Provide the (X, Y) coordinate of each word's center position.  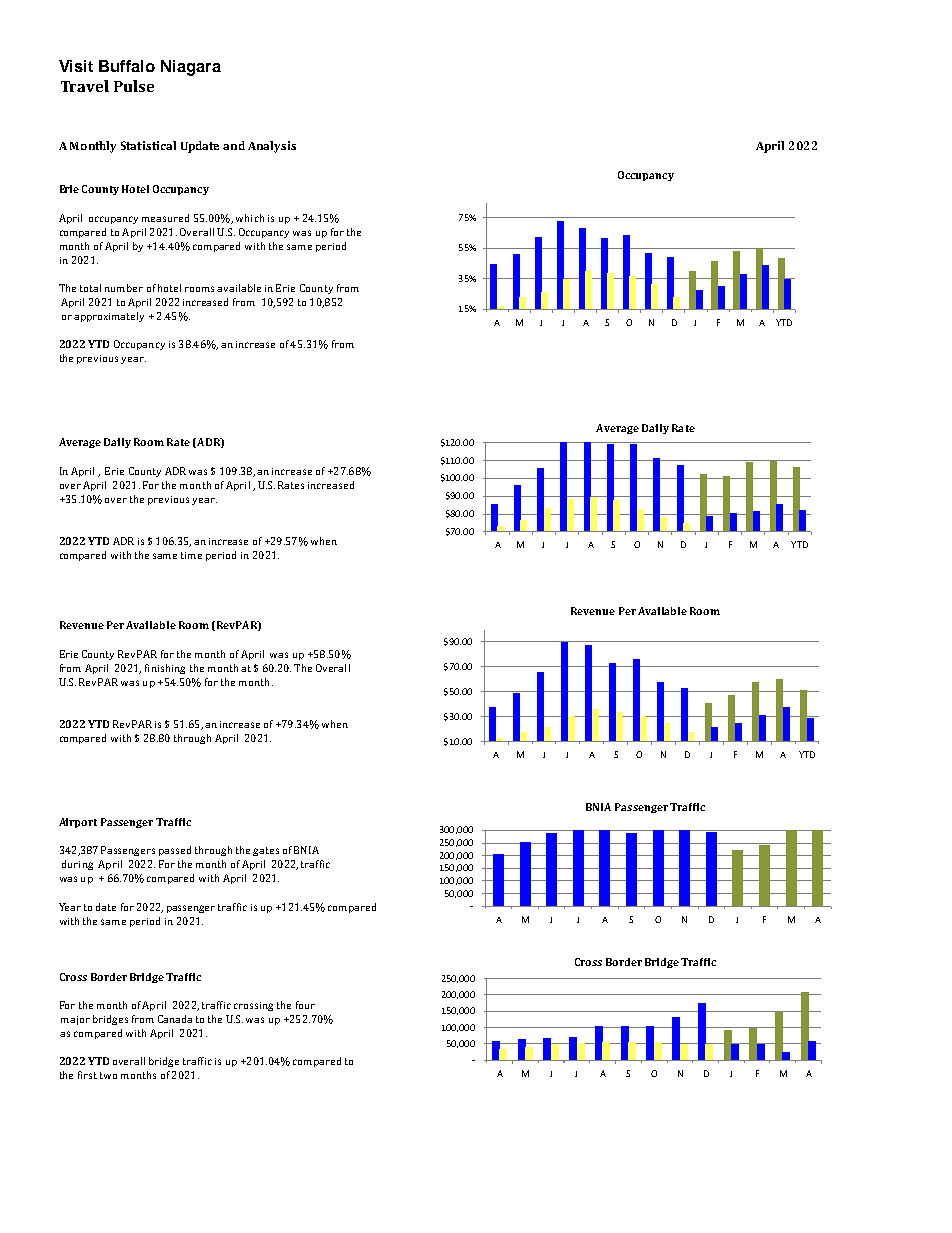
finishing (165, 669)
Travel (85, 86)
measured (165, 218)
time (191, 555)
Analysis (272, 147)
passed (175, 851)
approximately (109, 317)
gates (266, 851)
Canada (175, 1019)
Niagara (191, 68)
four (305, 1005)
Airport (78, 823)
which (250, 218)
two (108, 1075)
